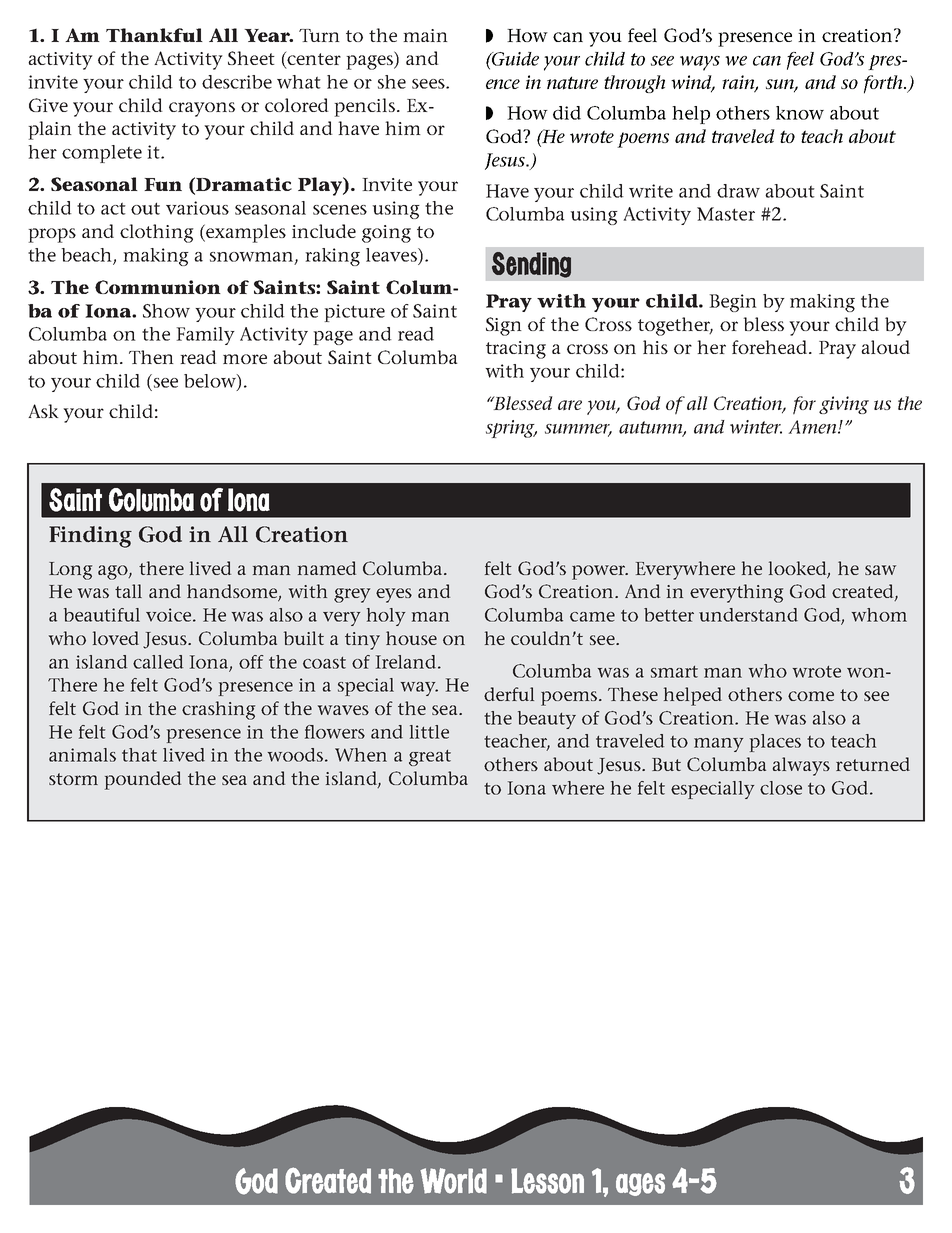 The height and width of the page is (1233, 952). What do you see at coordinates (781, 788) in the page?
I see `close` at bounding box center [781, 788].
